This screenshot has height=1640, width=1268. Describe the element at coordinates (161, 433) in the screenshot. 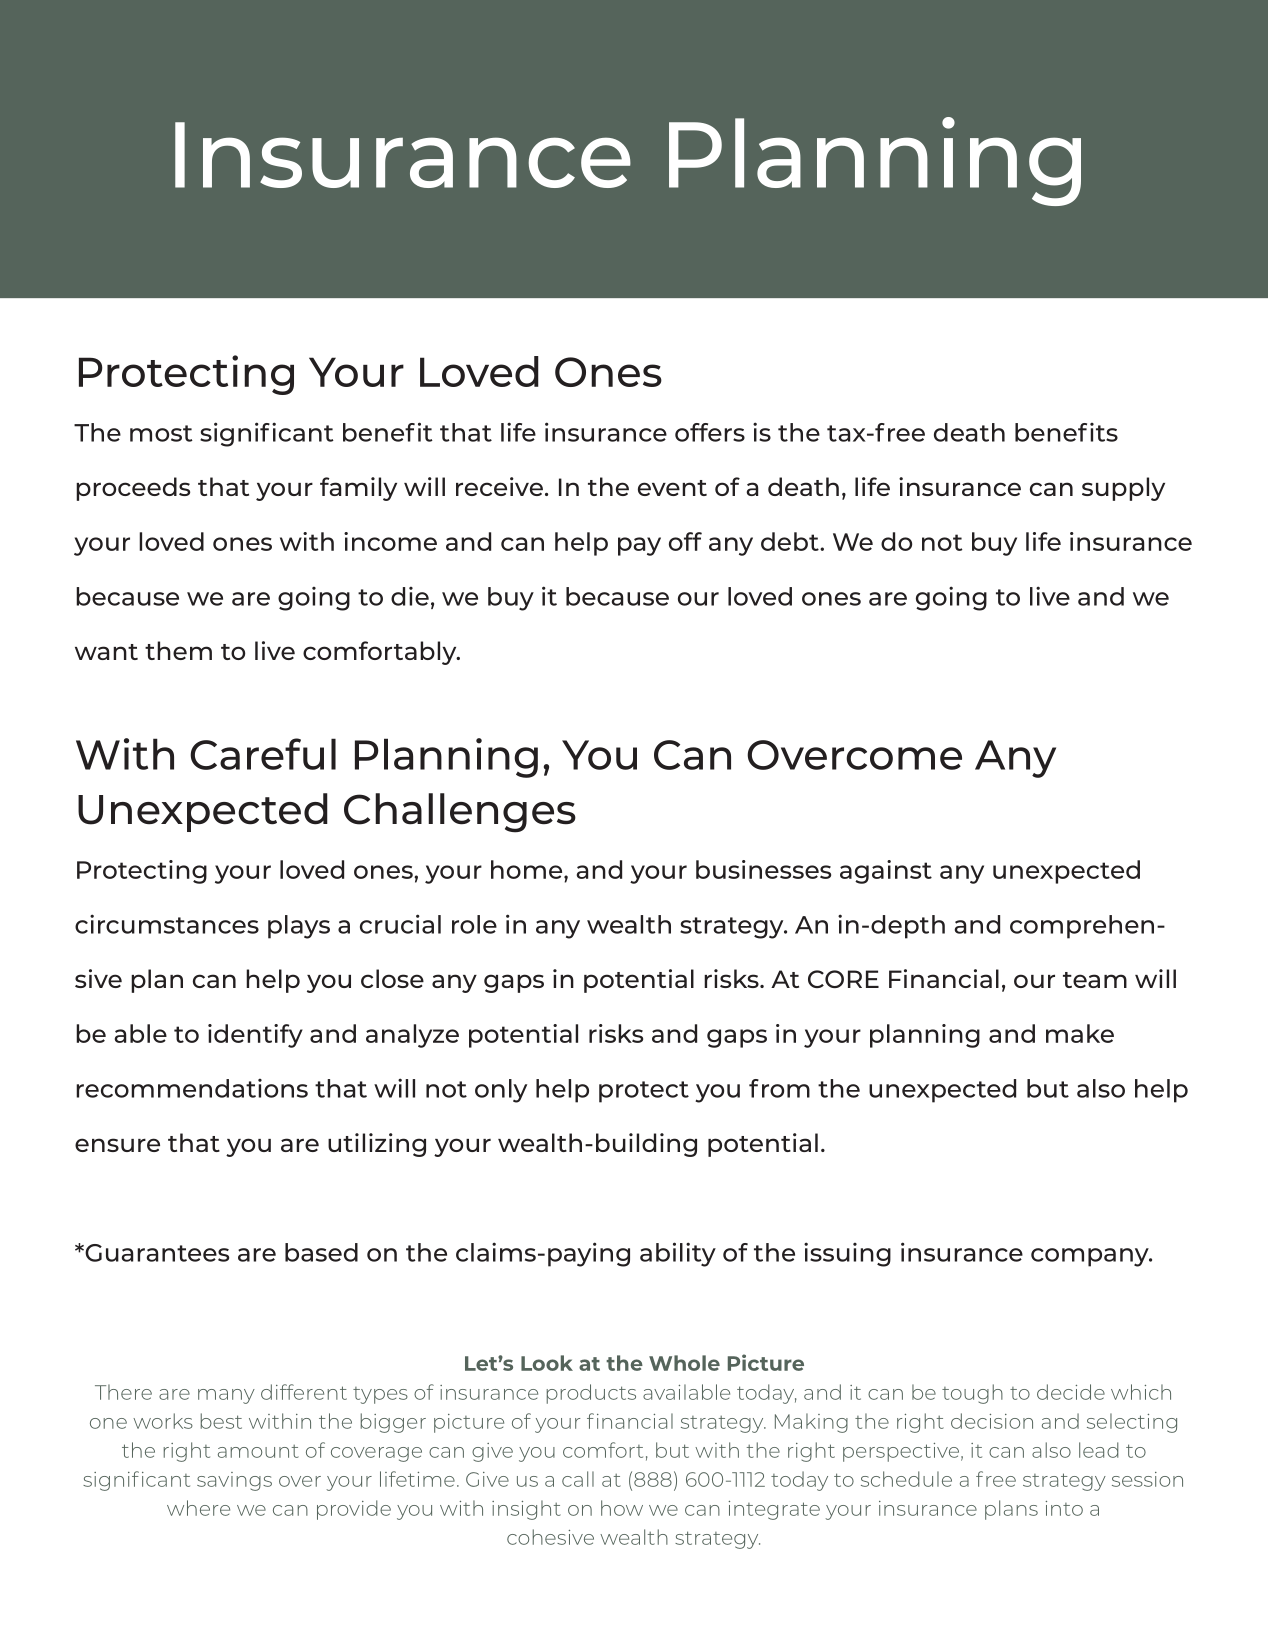

I see `most` at that location.
